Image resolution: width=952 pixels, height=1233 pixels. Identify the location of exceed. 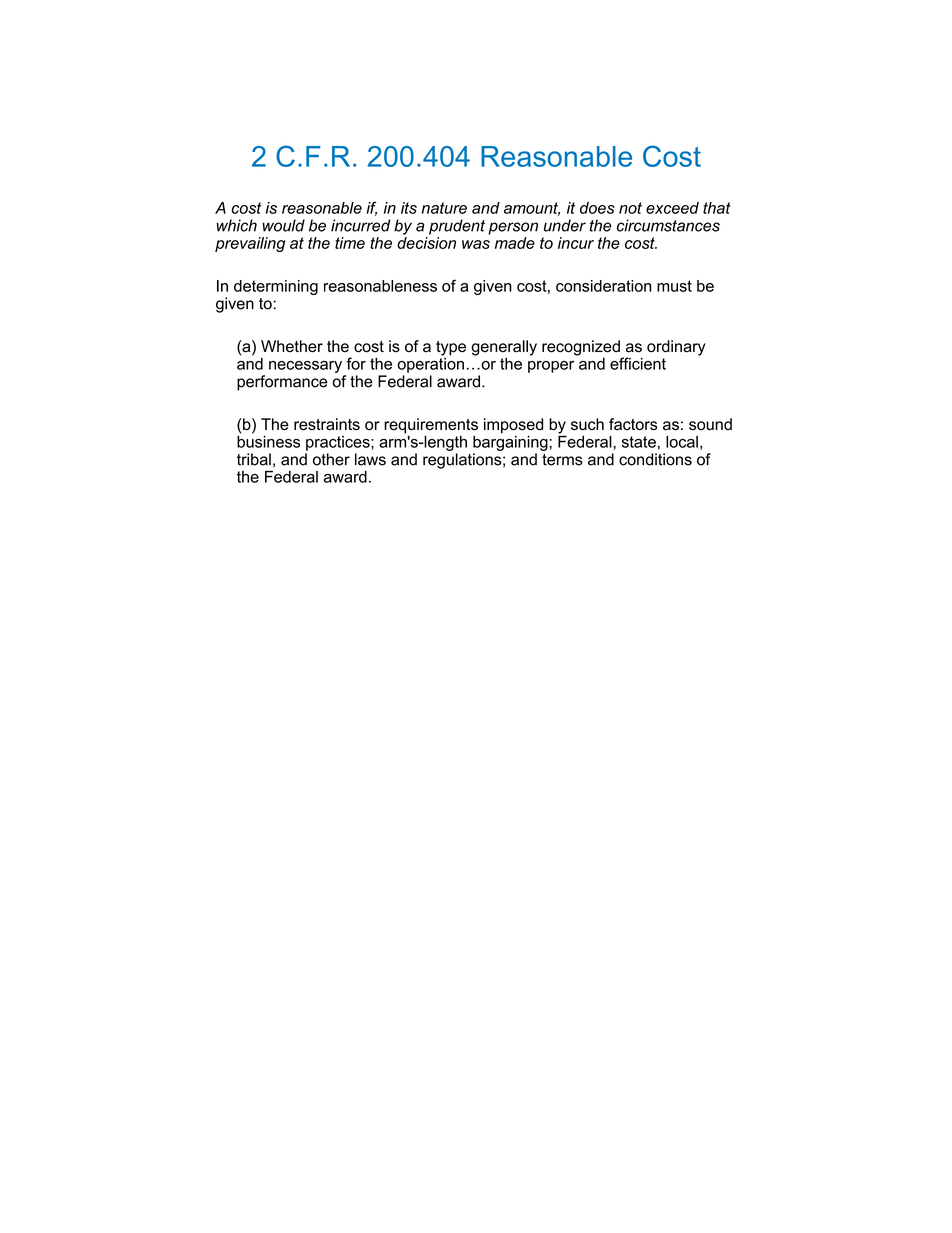
(672, 208).
